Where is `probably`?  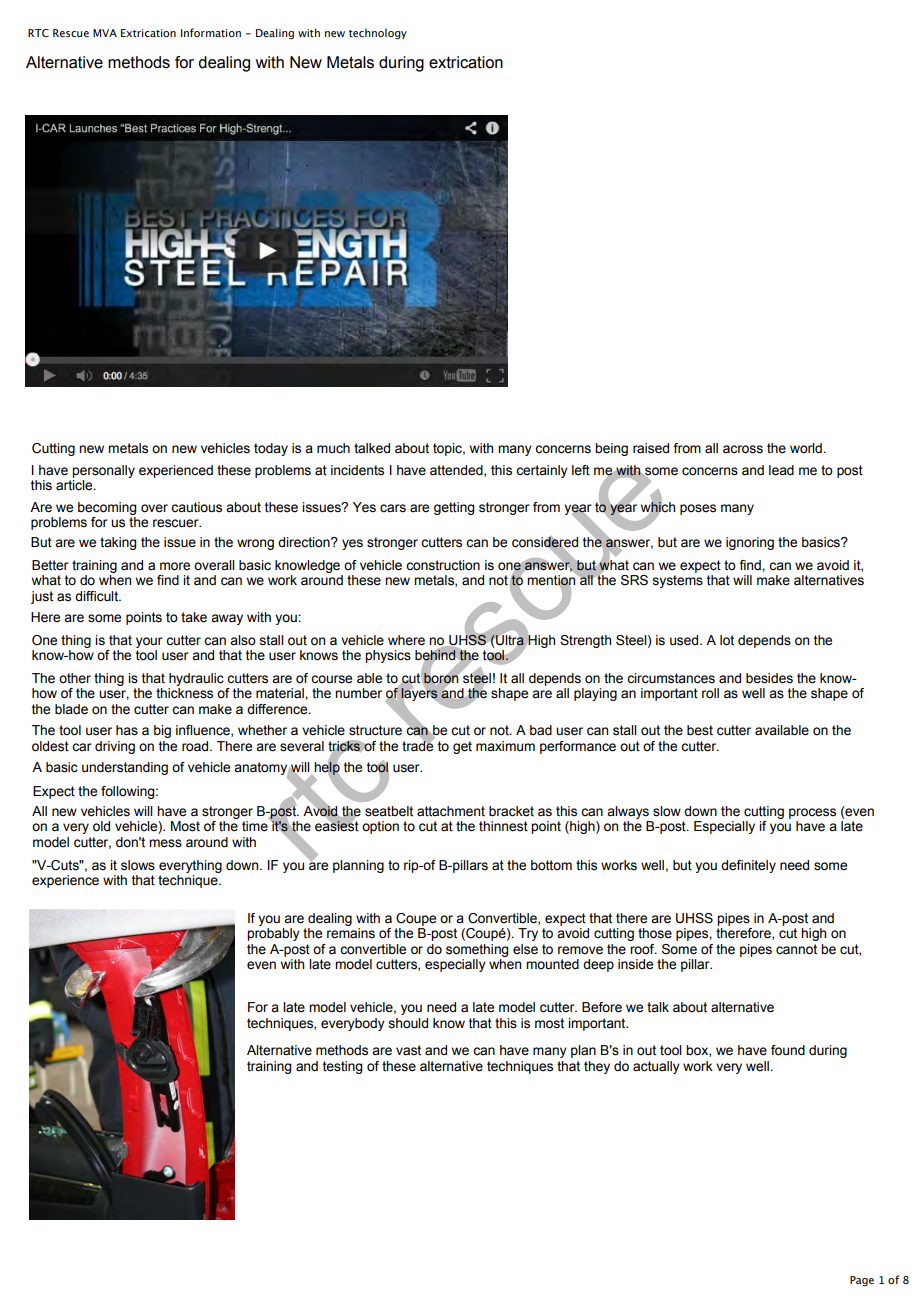 probably is located at coordinates (273, 934).
